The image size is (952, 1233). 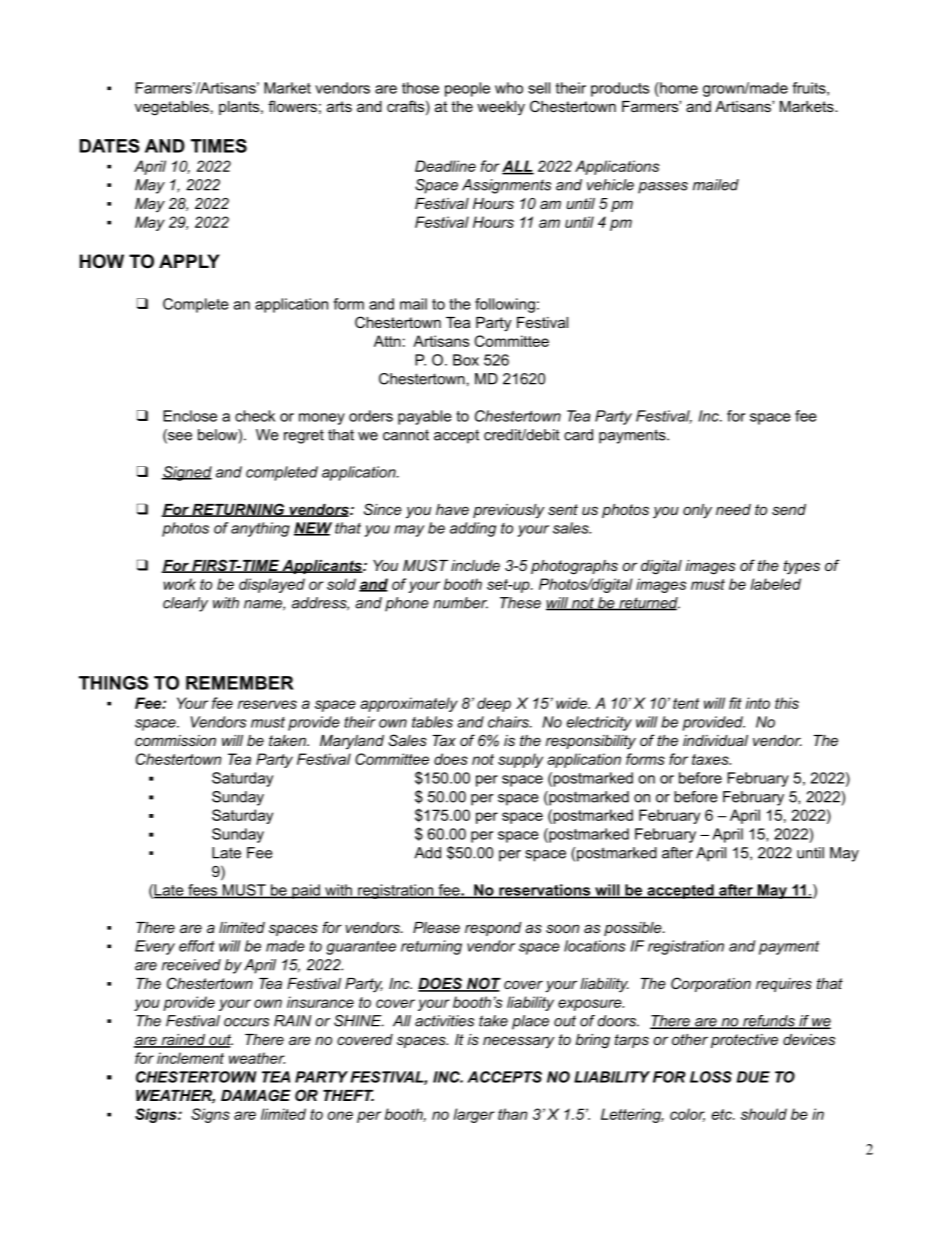 What do you see at coordinates (175, 740) in the screenshot?
I see `commission` at bounding box center [175, 740].
